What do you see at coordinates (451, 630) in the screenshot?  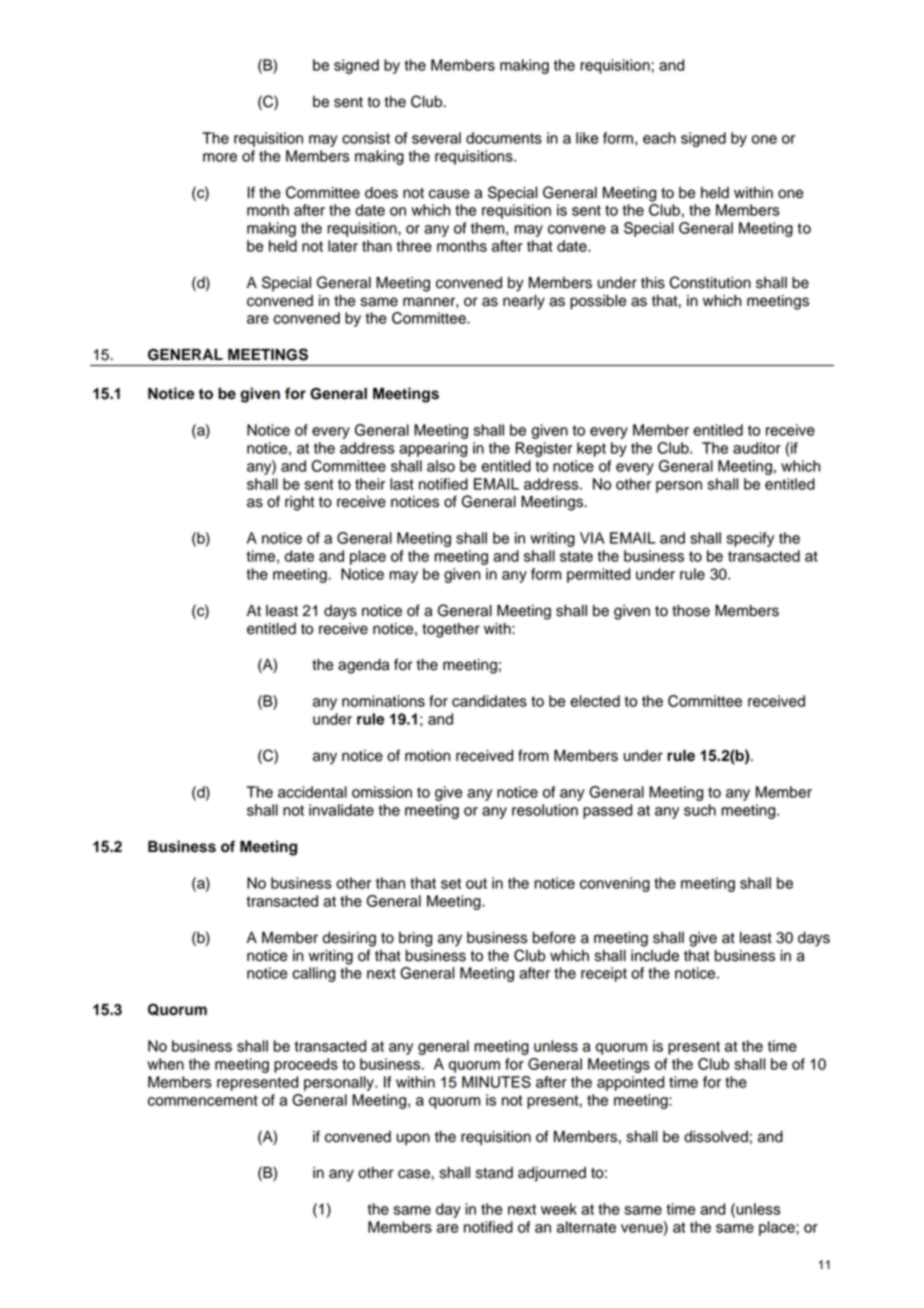 I see `together` at bounding box center [451, 630].
